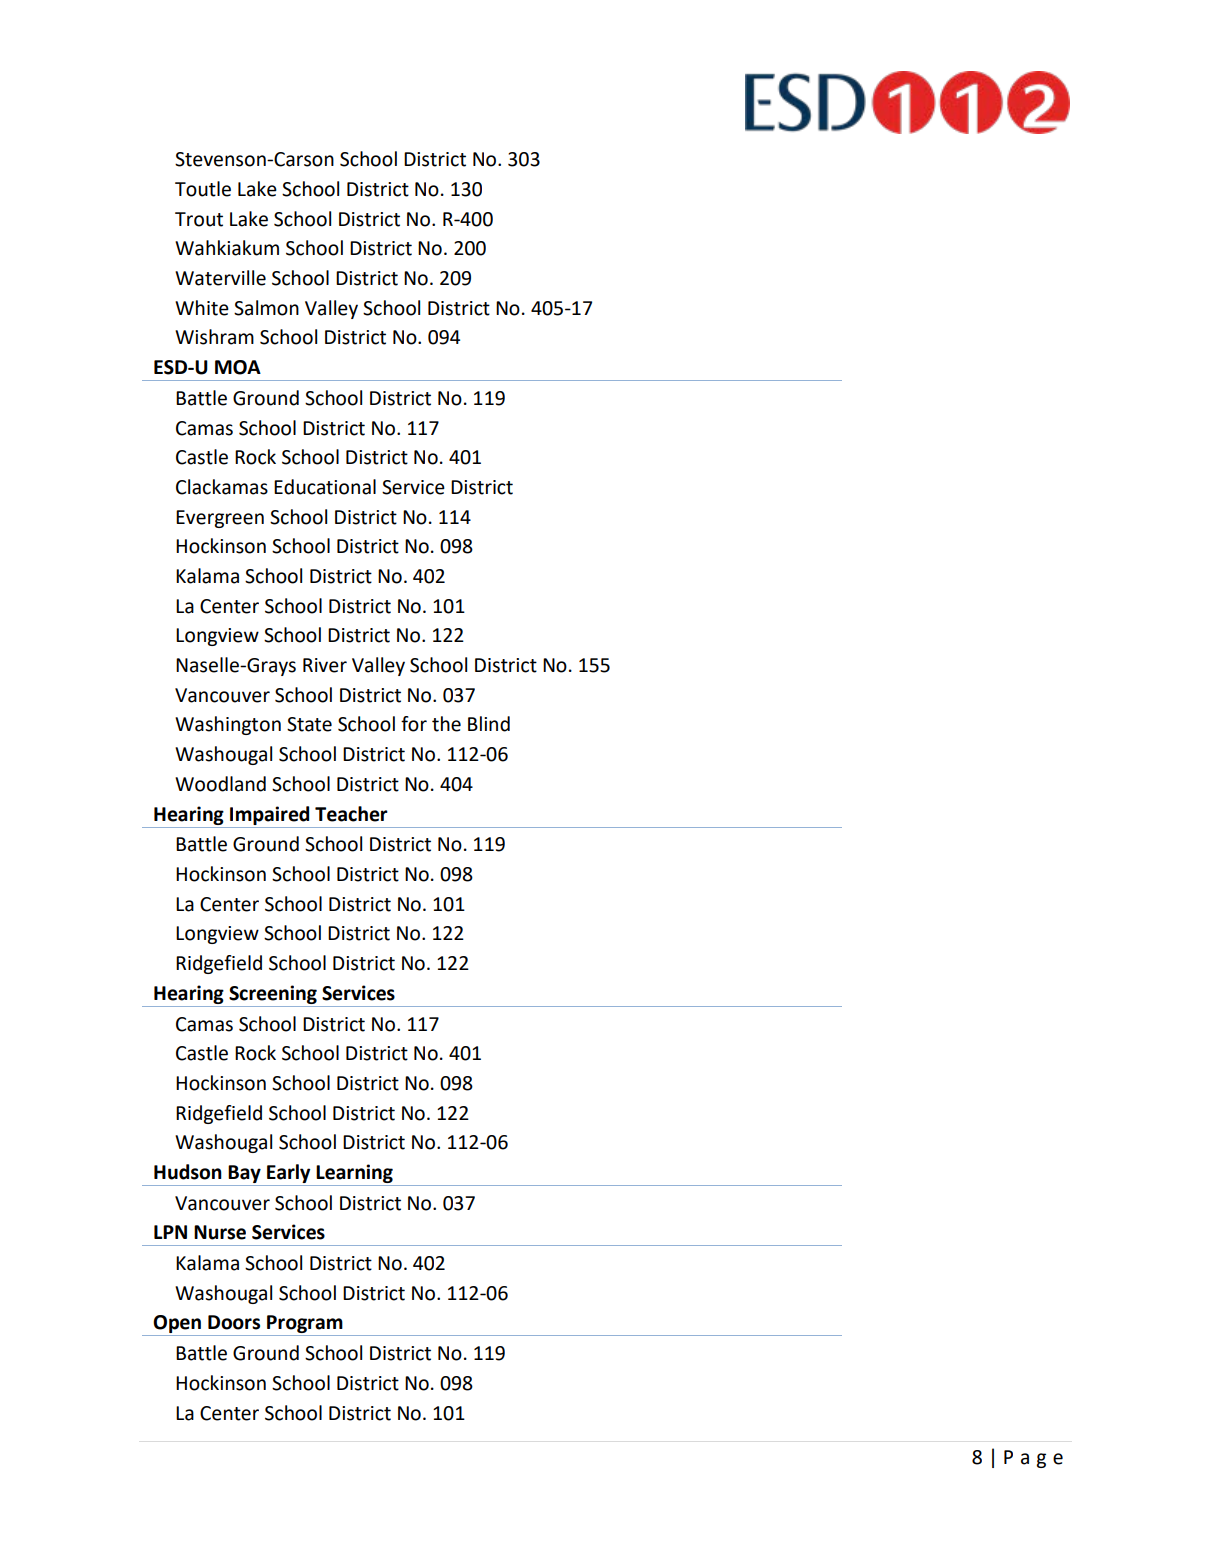 Image resolution: width=1212 pixels, height=1568 pixels. I want to click on Learning, so click(354, 1173).
